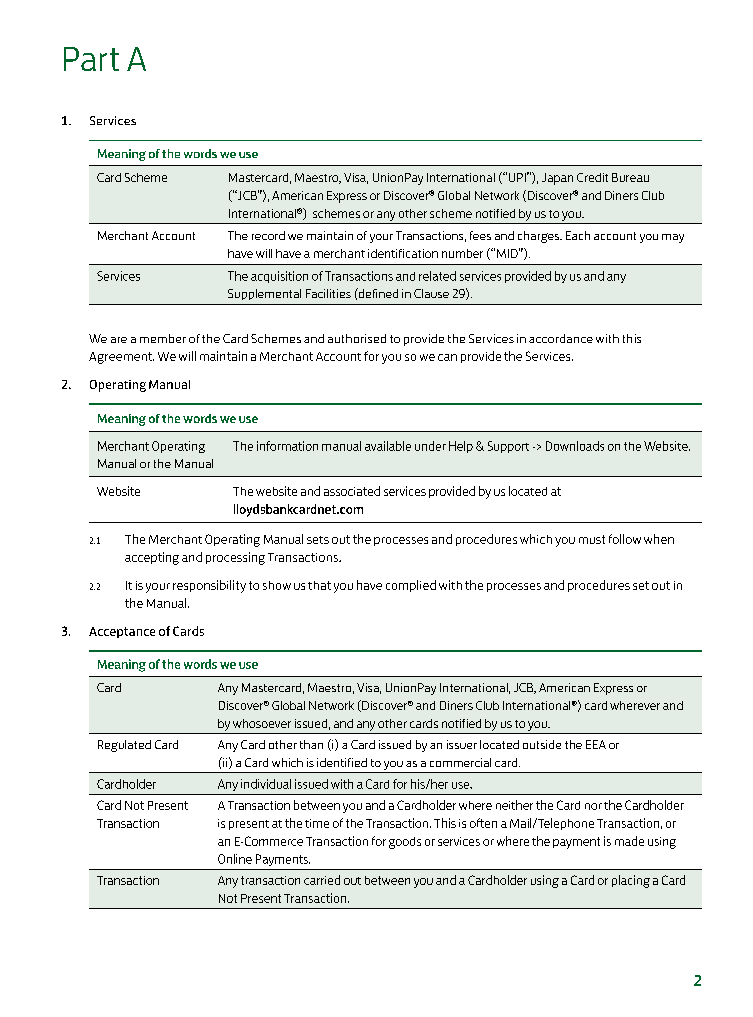 This screenshot has height=1017, width=753. I want to click on complied, so click(411, 586).
